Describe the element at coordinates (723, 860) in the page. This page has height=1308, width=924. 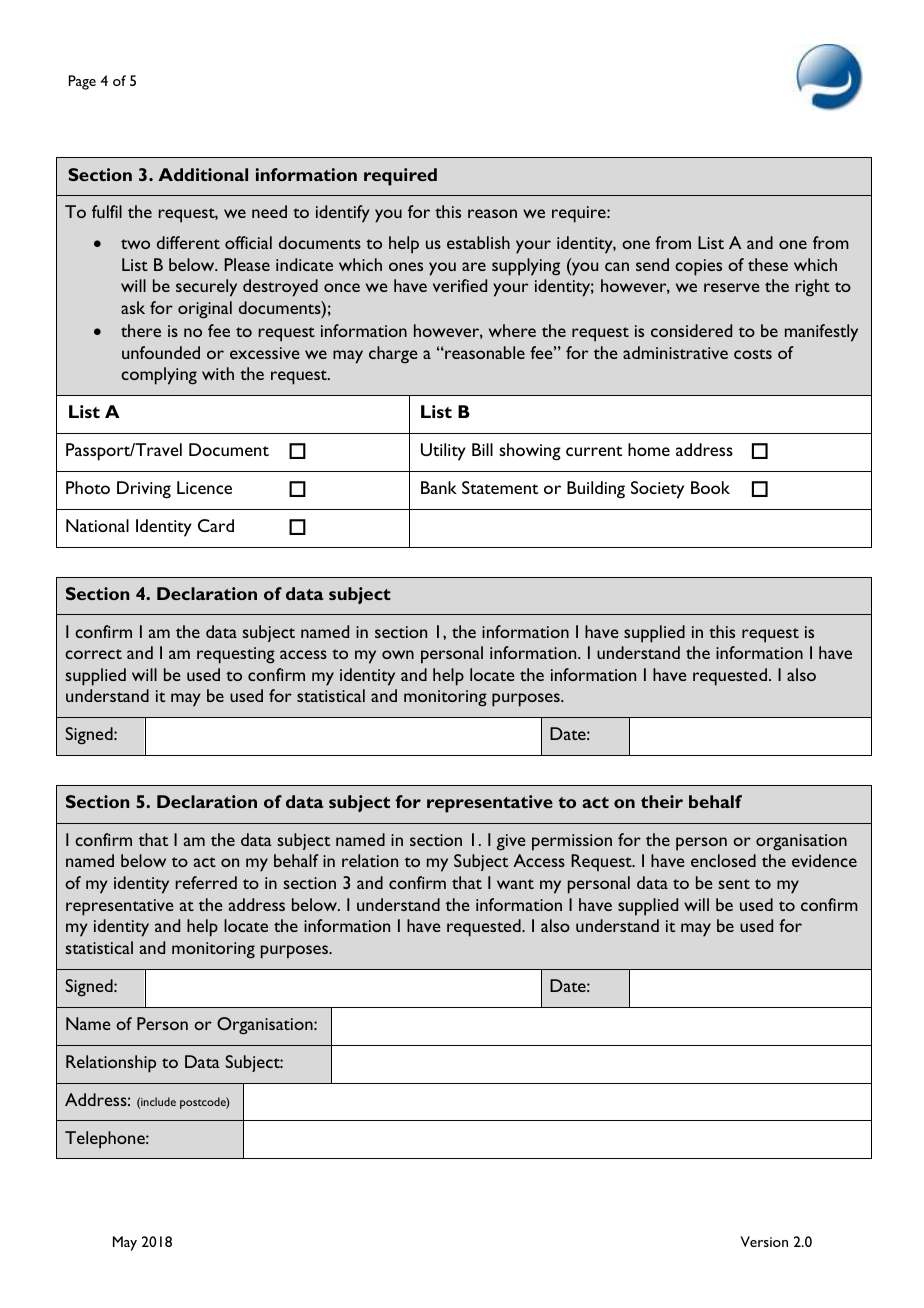
I see `enclosed` at that location.
